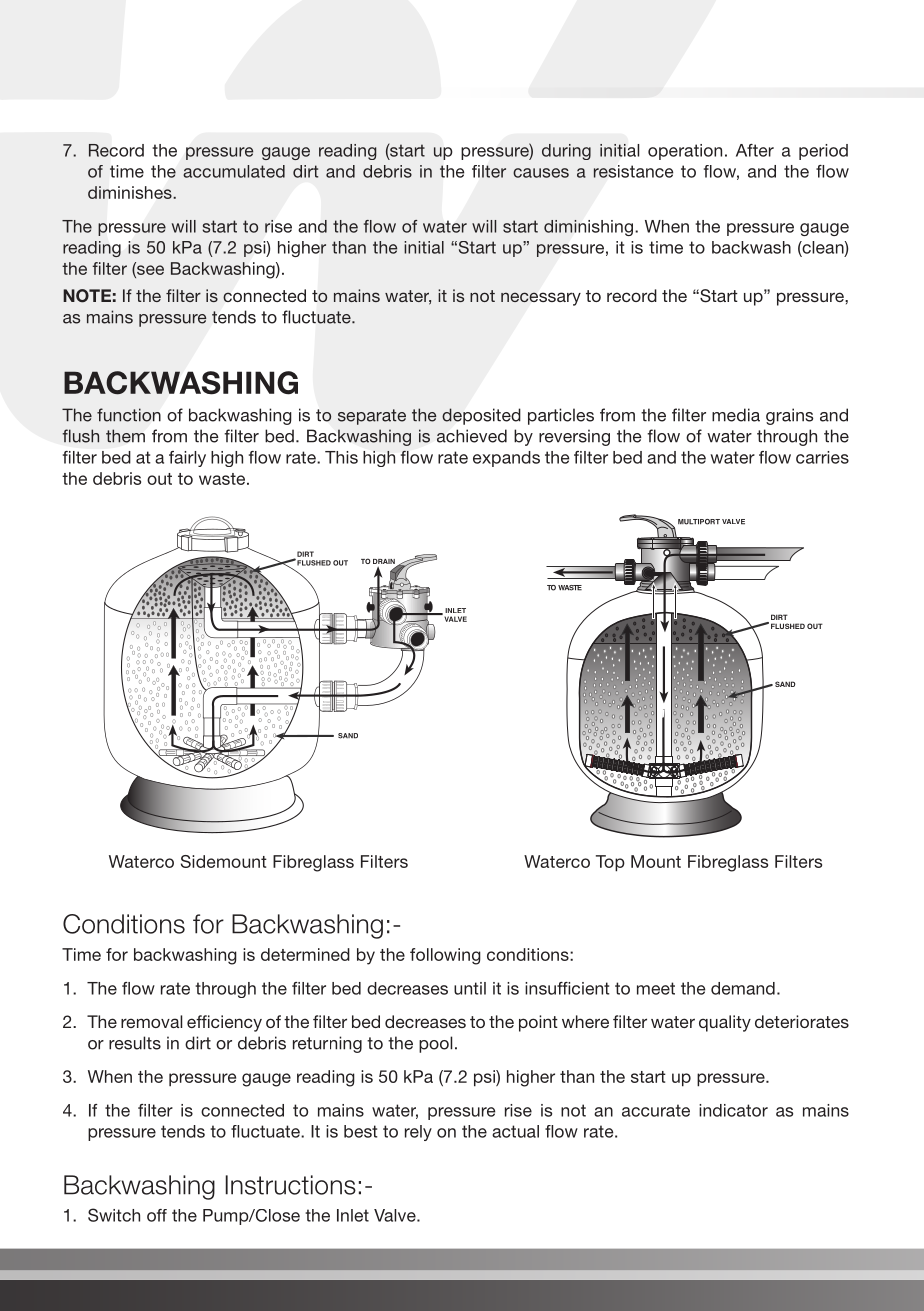 The width and height of the screenshot is (924, 1311). Describe the element at coordinates (187, 459) in the screenshot. I see `fairly` at that location.
